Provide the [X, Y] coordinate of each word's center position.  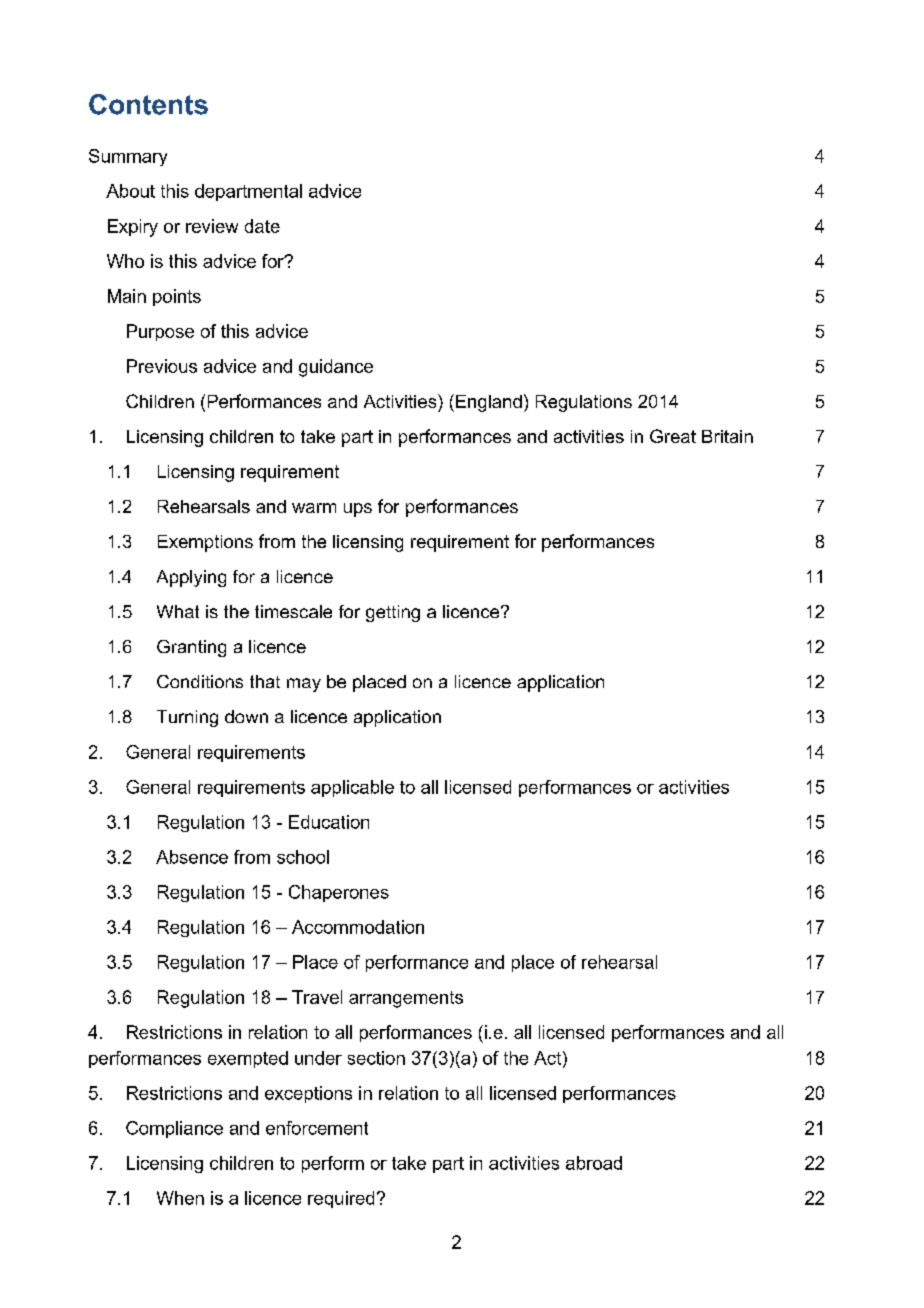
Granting [191, 648]
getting [393, 613]
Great [673, 436]
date [262, 226]
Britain [727, 436]
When [180, 1198]
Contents [148, 104]
